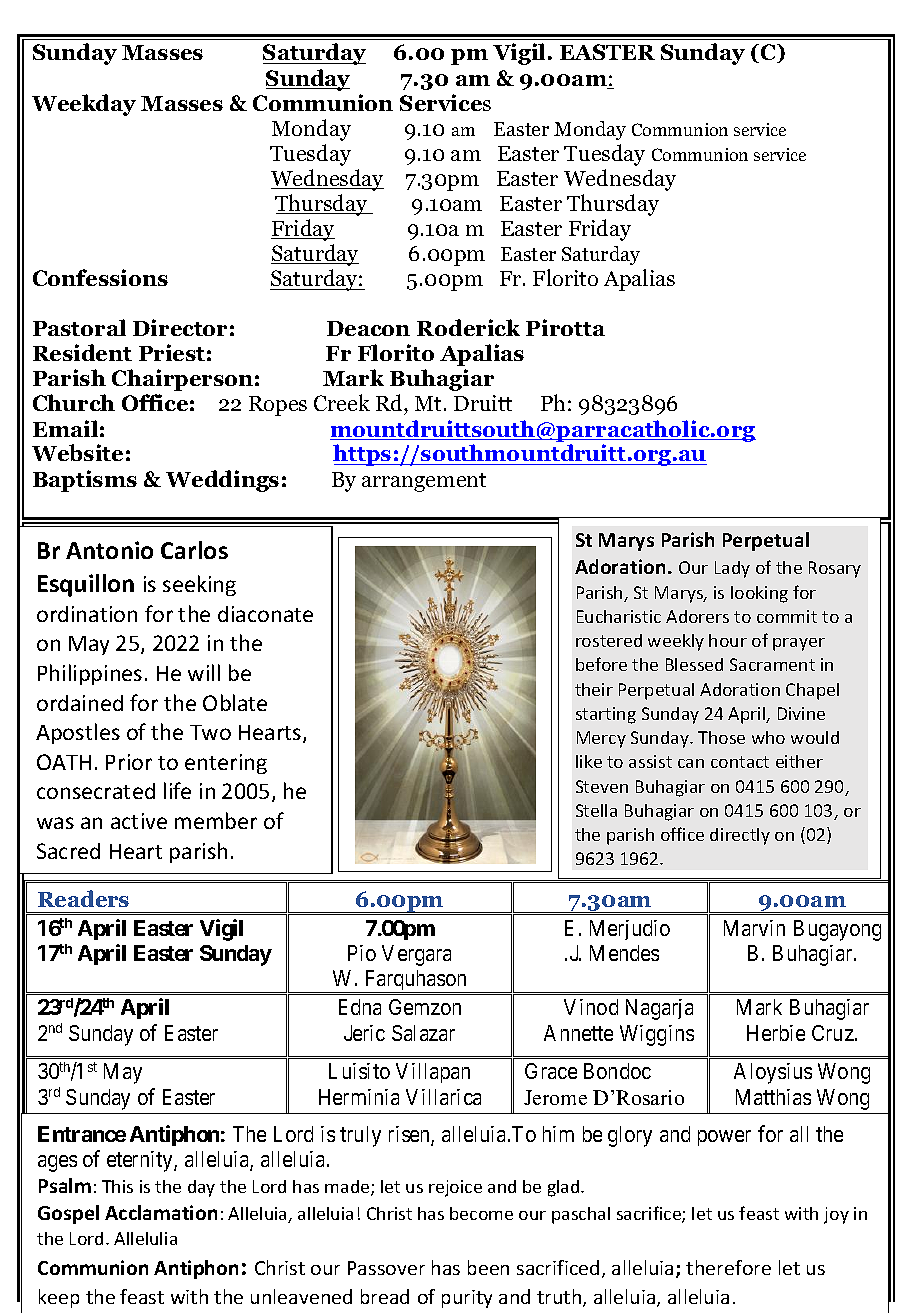 The image size is (924, 1313). I want to click on Weekday, so click(84, 105).
